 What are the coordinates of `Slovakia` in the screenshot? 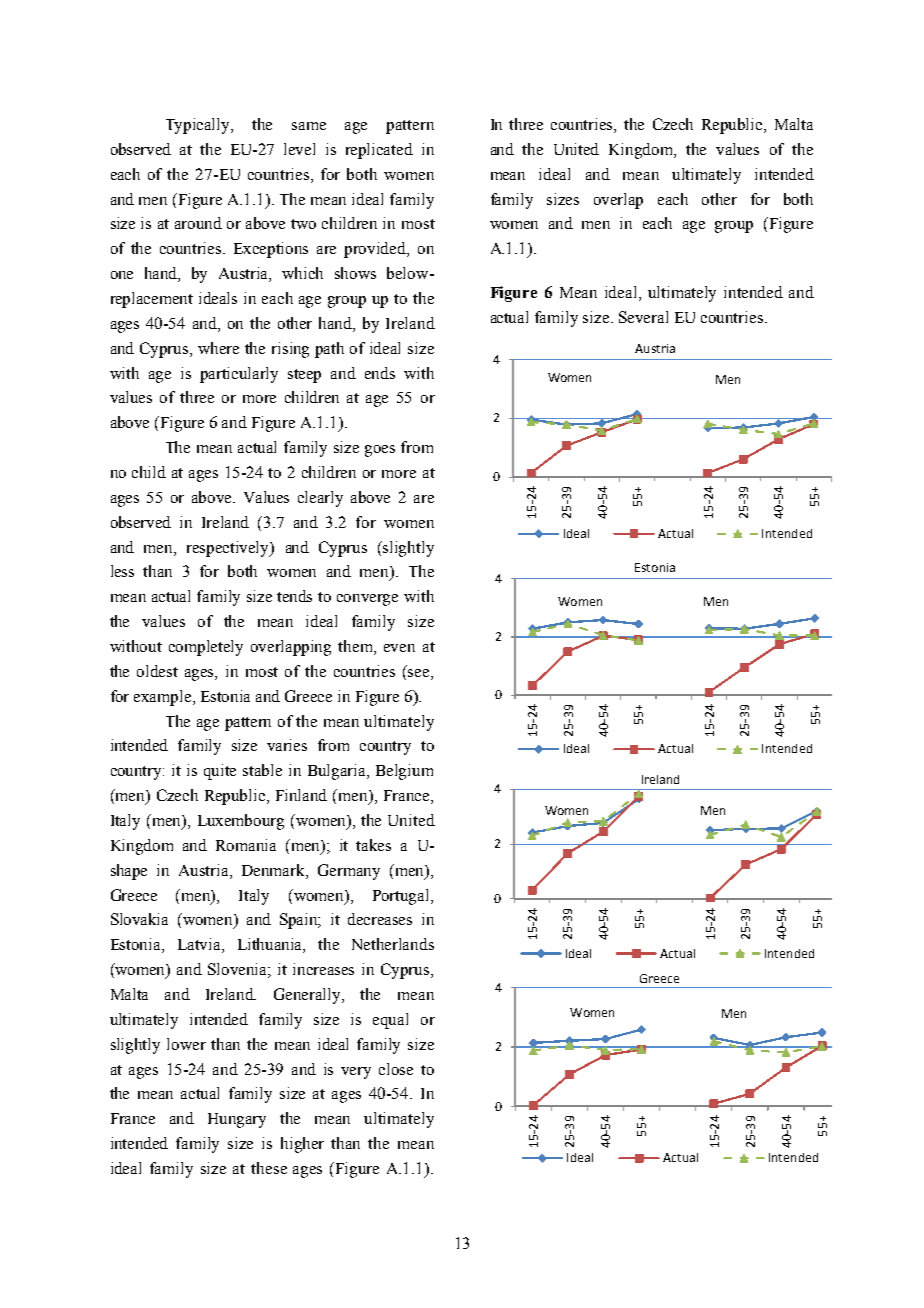 It's located at (139, 919).
